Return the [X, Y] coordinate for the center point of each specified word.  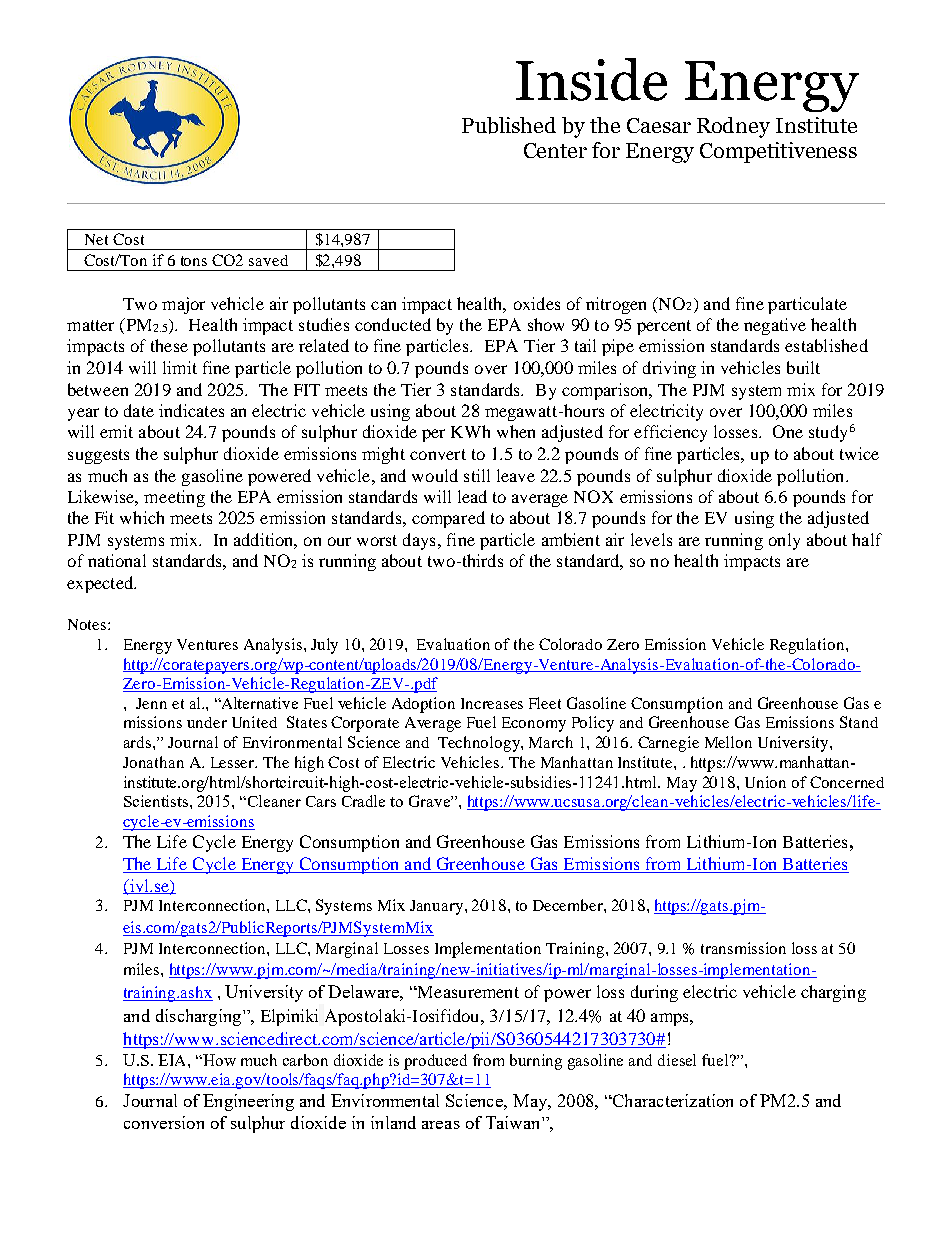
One [788, 431]
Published [509, 125]
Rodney [733, 127]
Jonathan [153, 762]
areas [441, 1125]
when [516, 431]
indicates [191, 410]
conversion [164, 1122]
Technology [480, 744]
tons [194, 261]
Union [765, 782]
